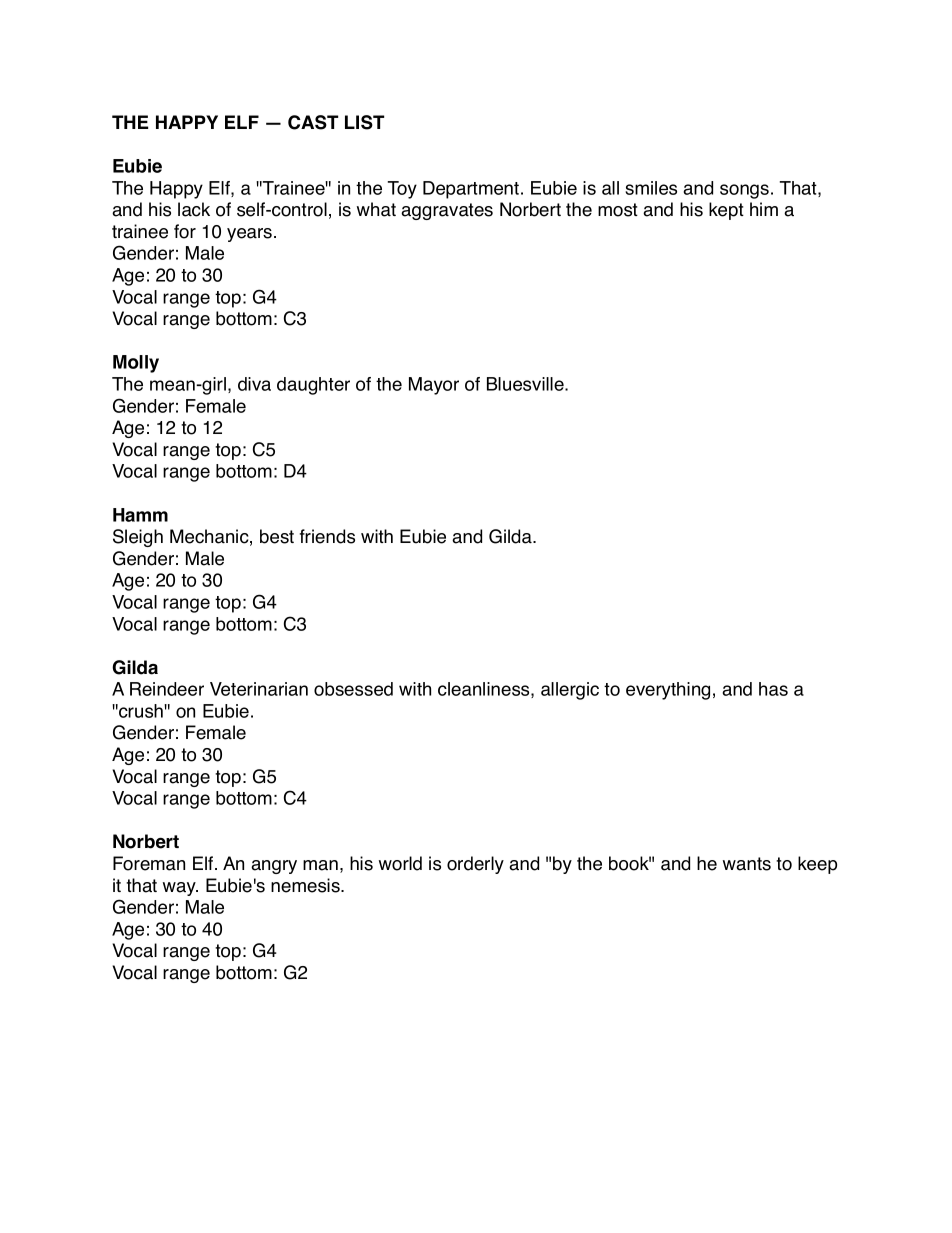 The height and width of the screenshot is (1233, 952). Describe the element at coordinates (475, 865) in the screenshot. I see `orderly` at that location.
